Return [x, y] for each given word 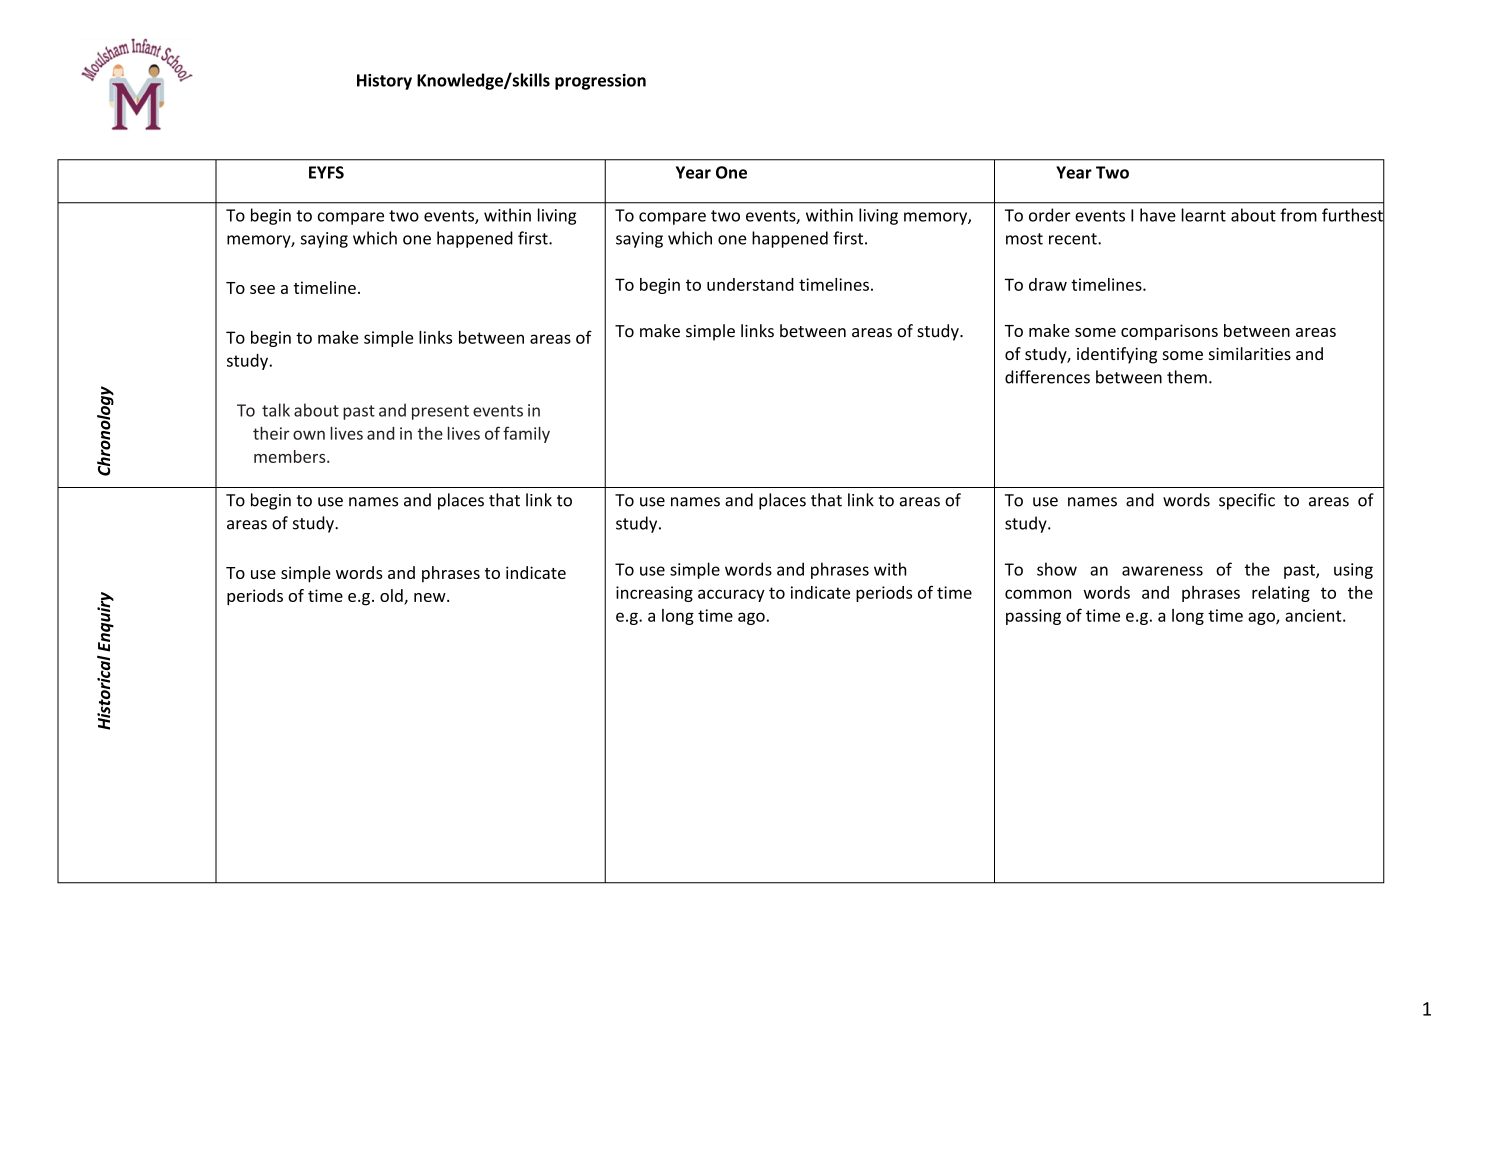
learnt [1203, 215]
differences [1047, 377]
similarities [1250, 353]
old [391, 595]
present [440, 412]
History [384, 82]
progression [600, 82]
